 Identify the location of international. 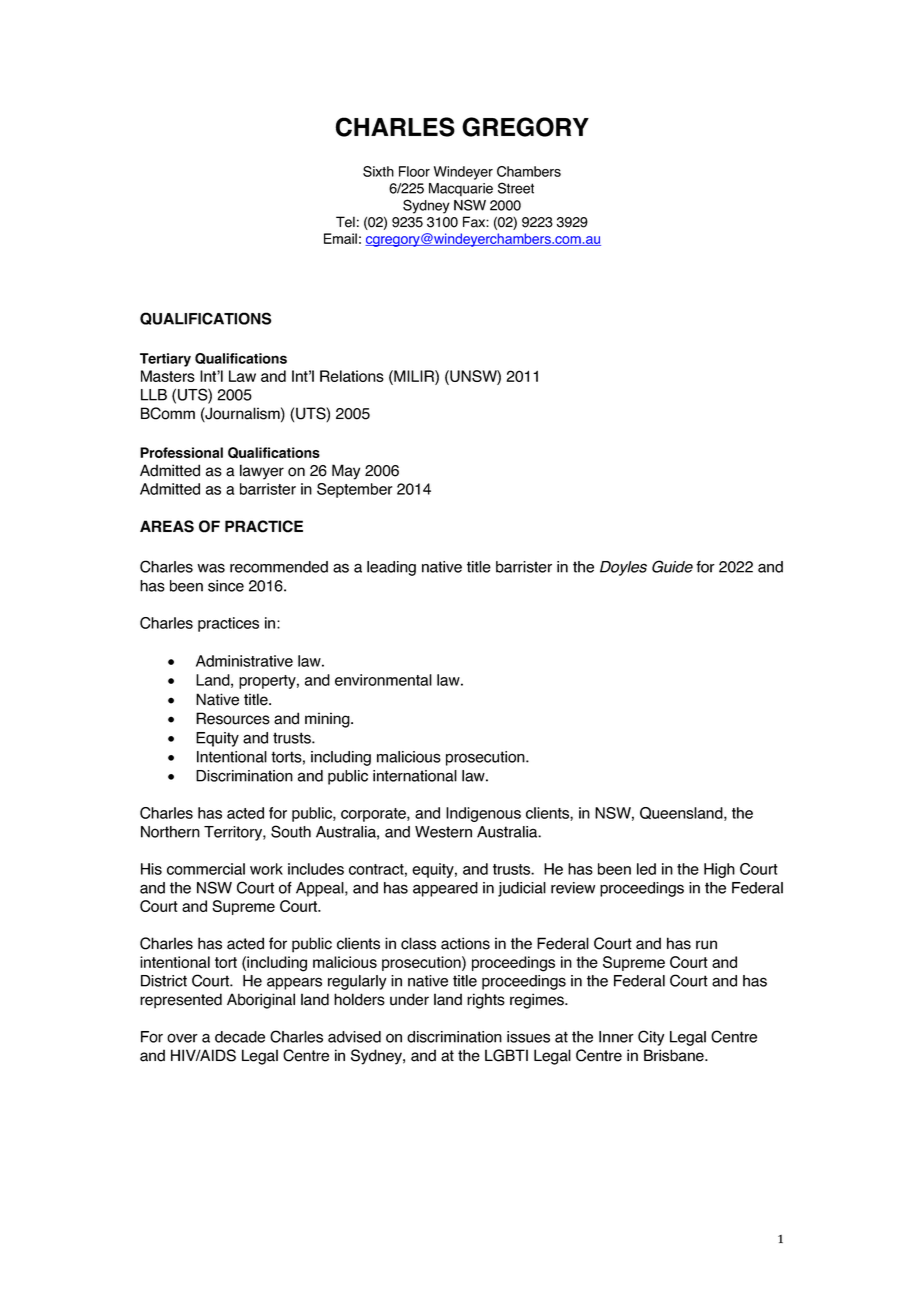
(415, 776).
